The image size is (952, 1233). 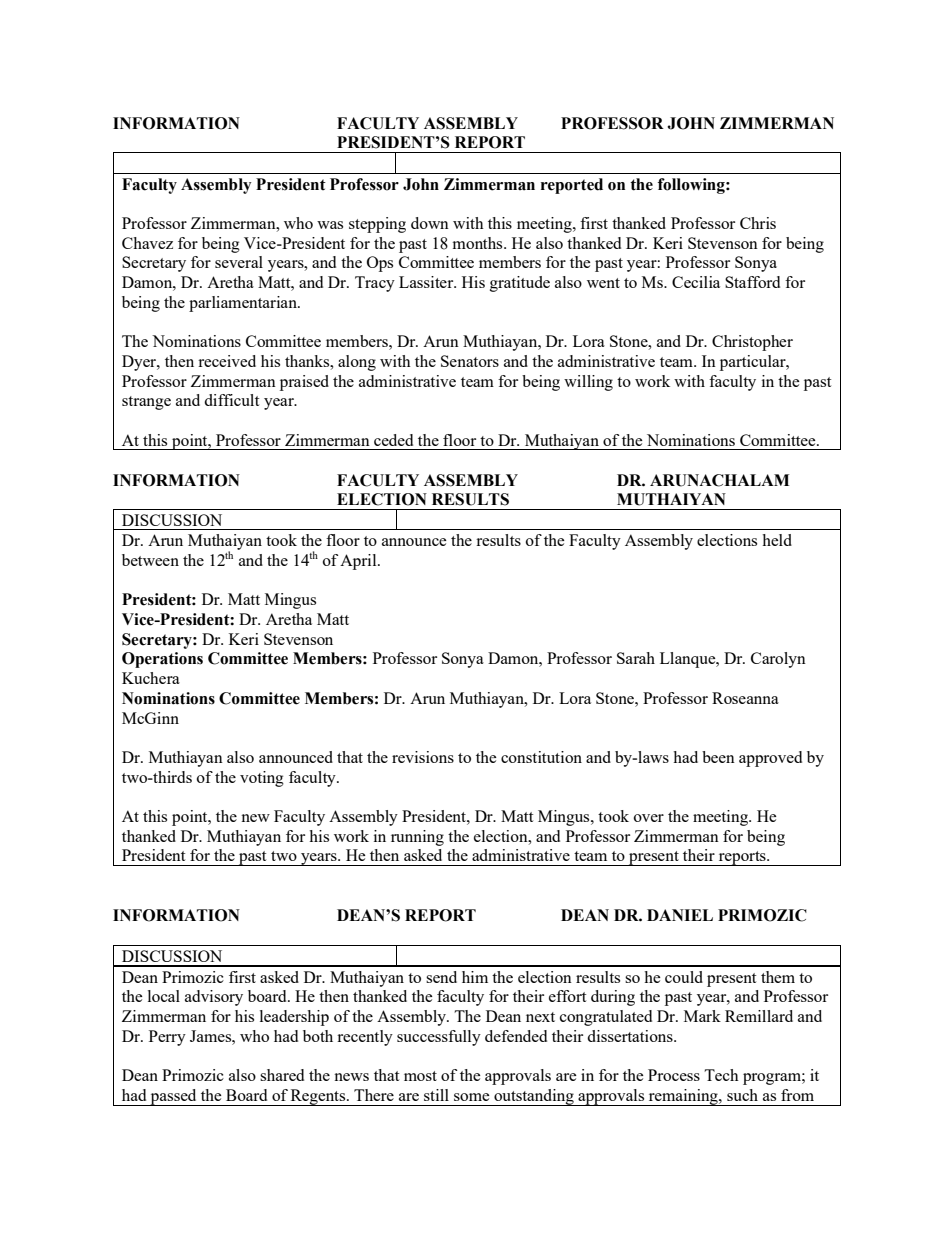 What do you see at coordinates (239, 262) in the screenshot?
I see `several` at bounding box center [239, 262].
